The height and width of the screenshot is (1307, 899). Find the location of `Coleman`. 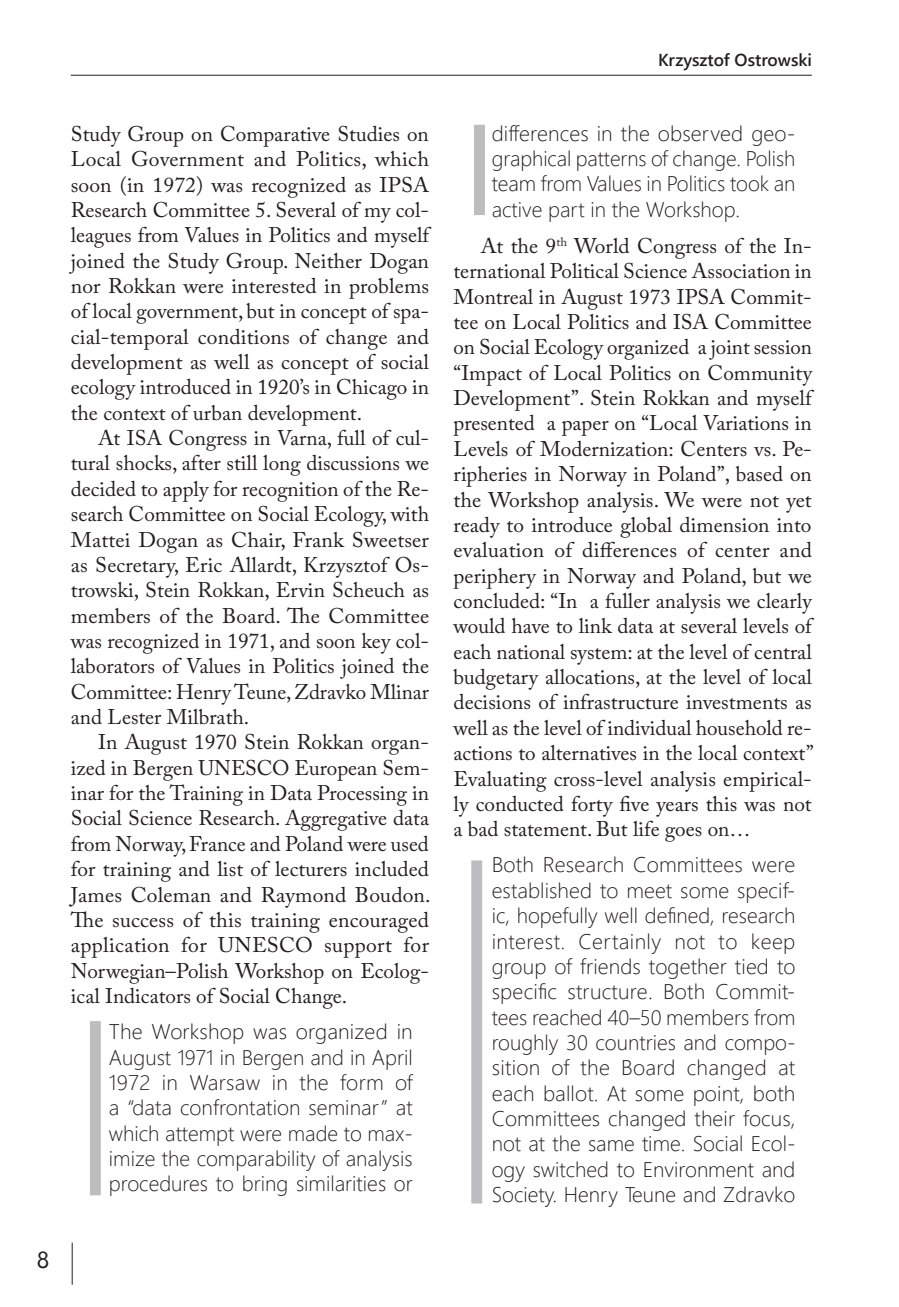

Coleman is located at coordinates (171, 894).
